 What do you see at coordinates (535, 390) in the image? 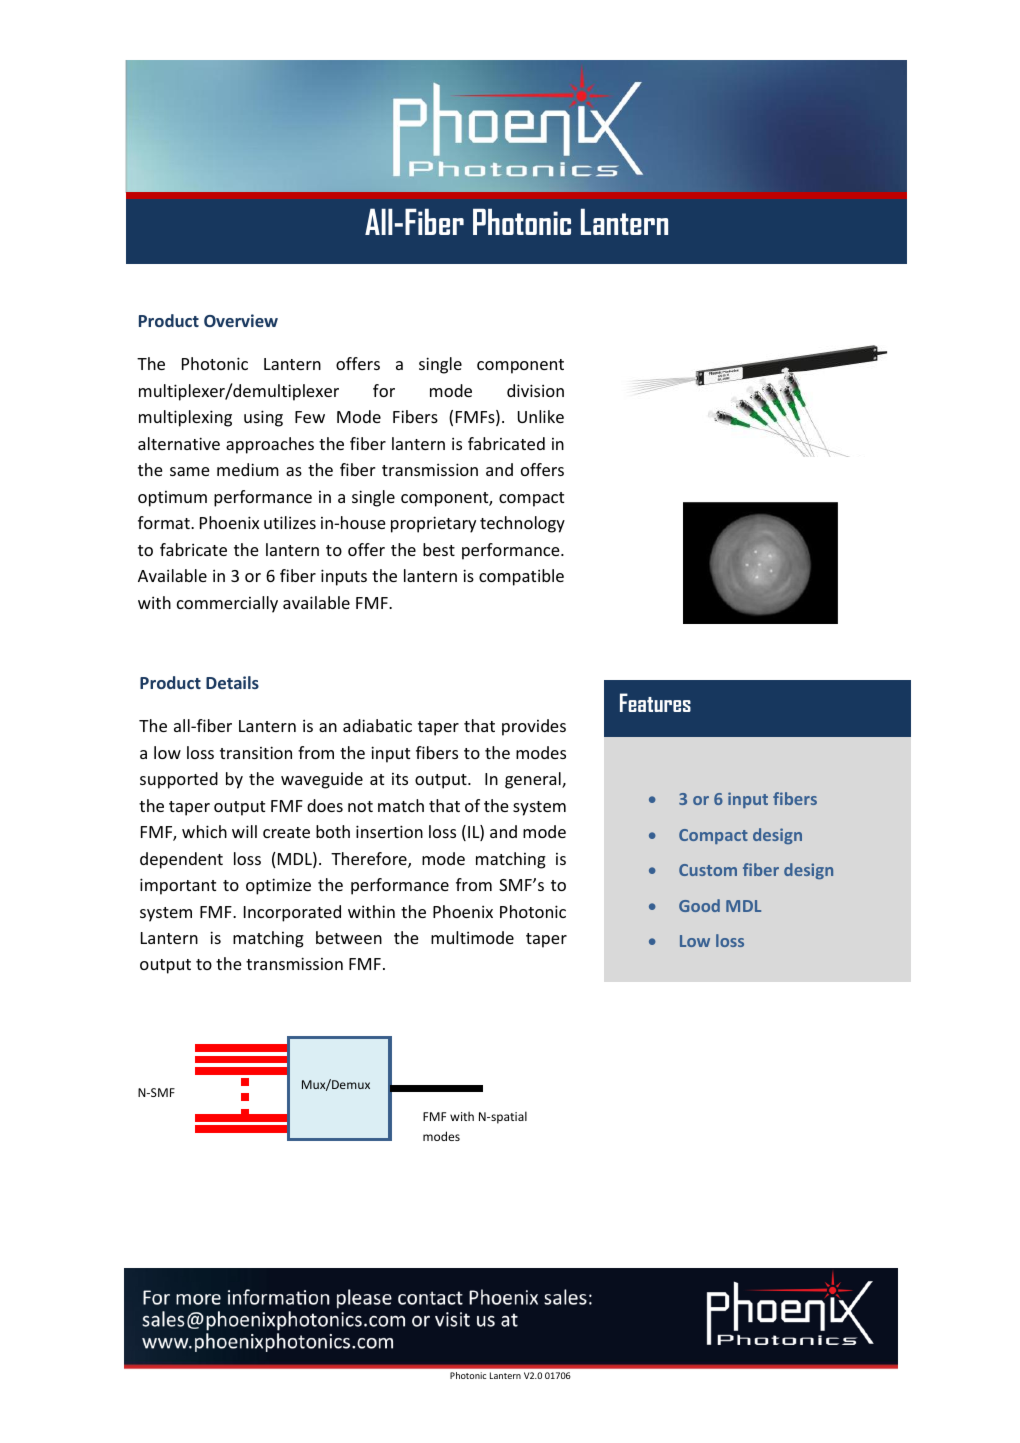
I see `division` at bounding box center [535, 390].
